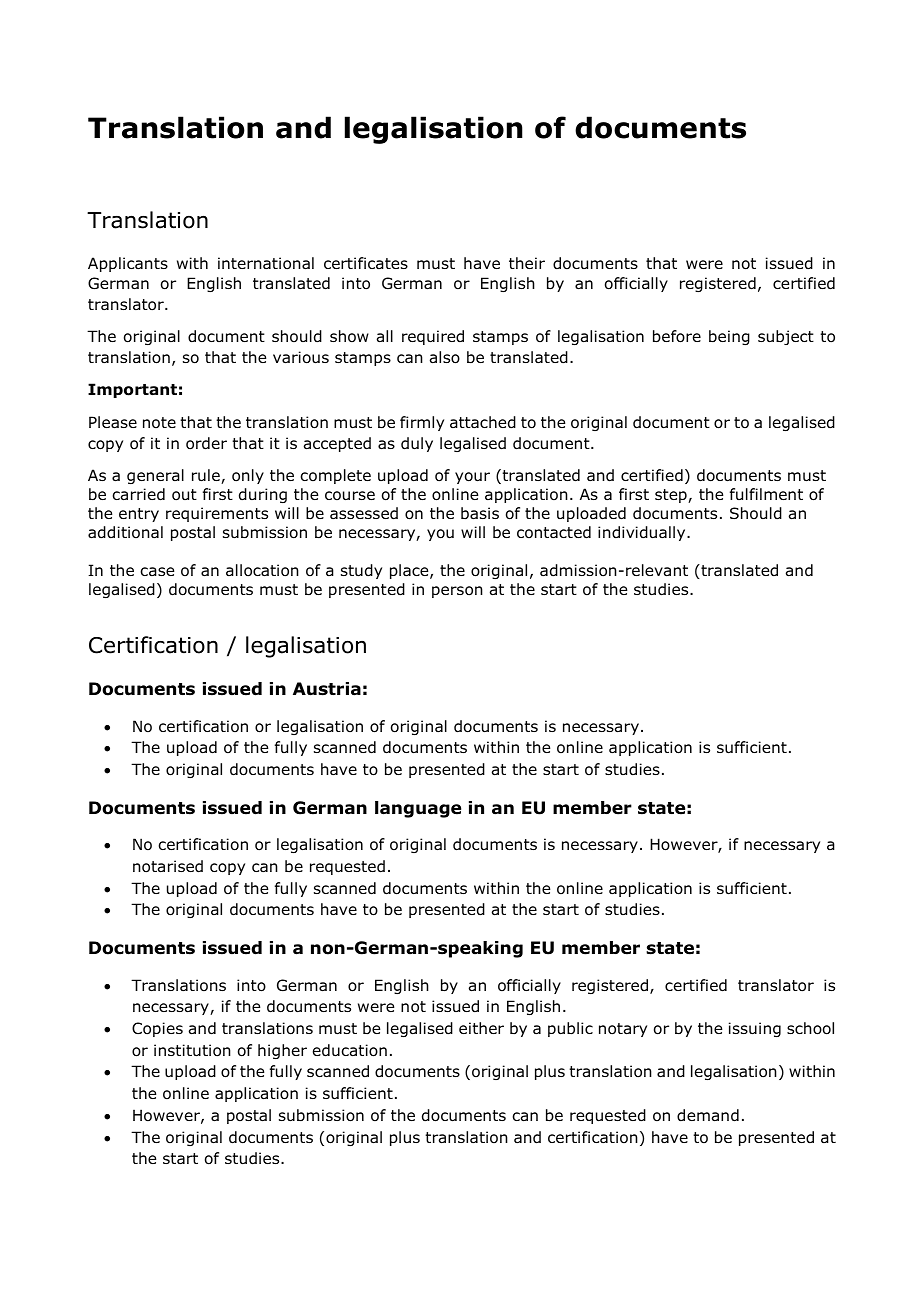 The height and width of the image is (1308, 924). What do you see at coordinates (755, 1029) in the image?
I see `issuing` at bounding box center [755, 1029].
